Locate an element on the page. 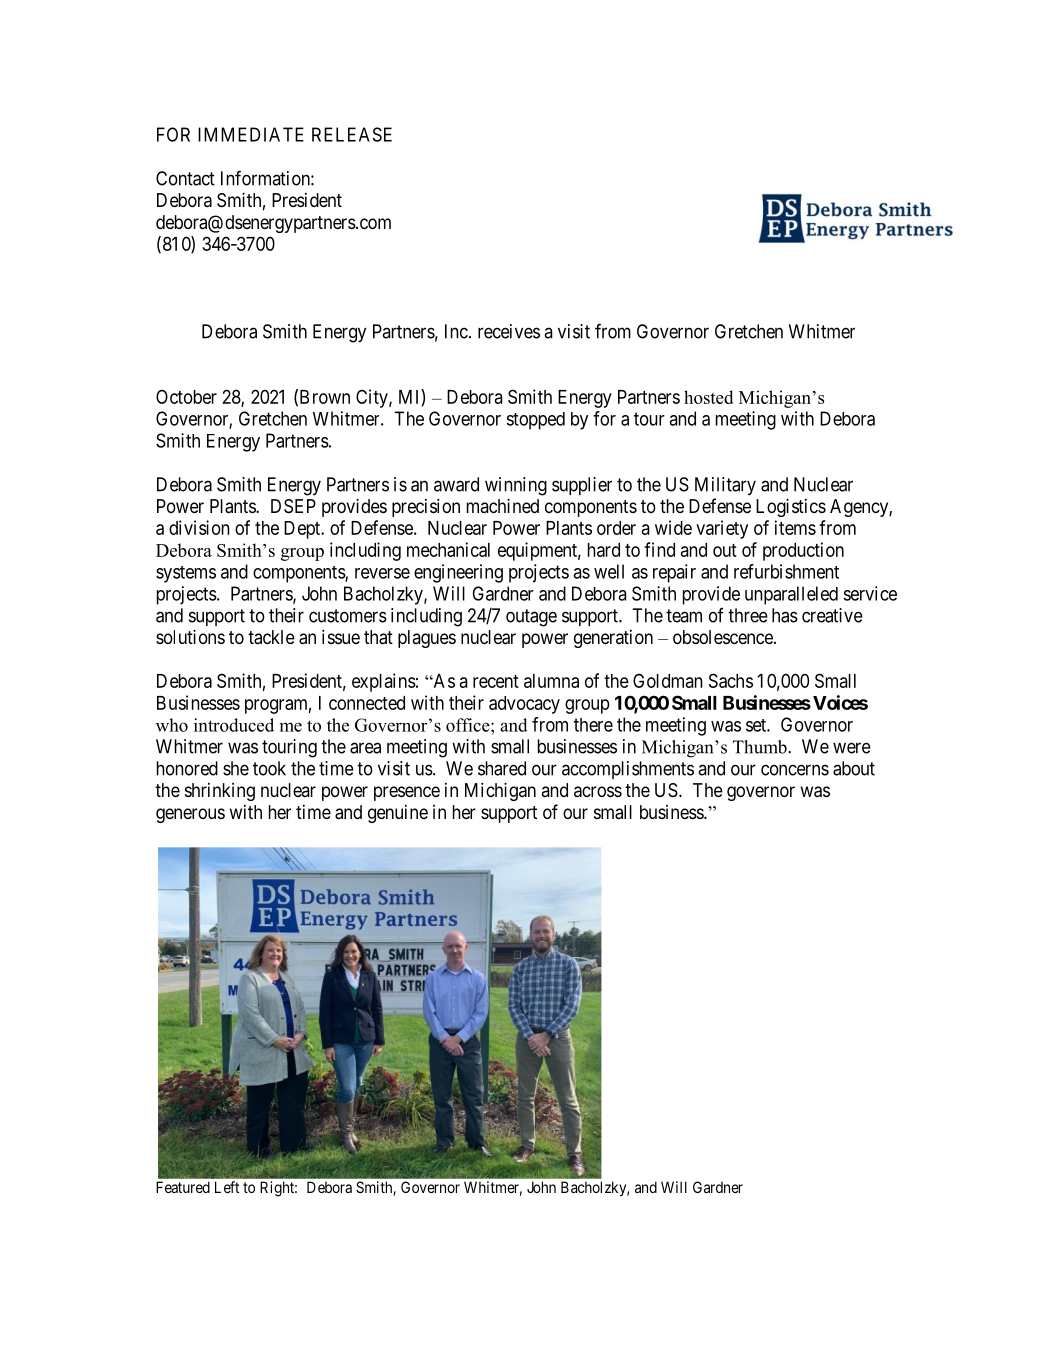  RELEASE is located at coordinates (352, 134).
